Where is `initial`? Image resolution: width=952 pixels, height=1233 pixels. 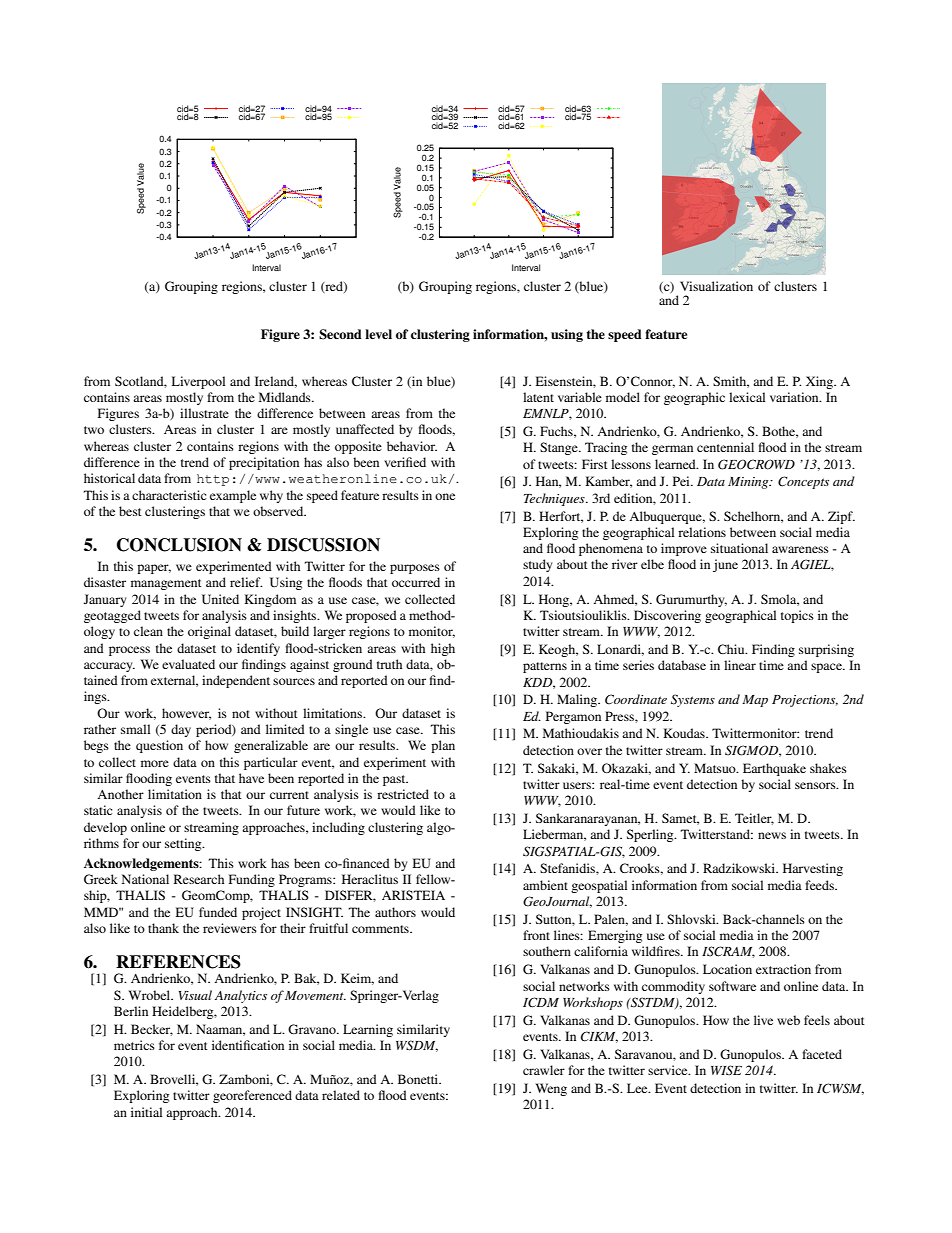
initial is located at coordinates (146, 1112).
